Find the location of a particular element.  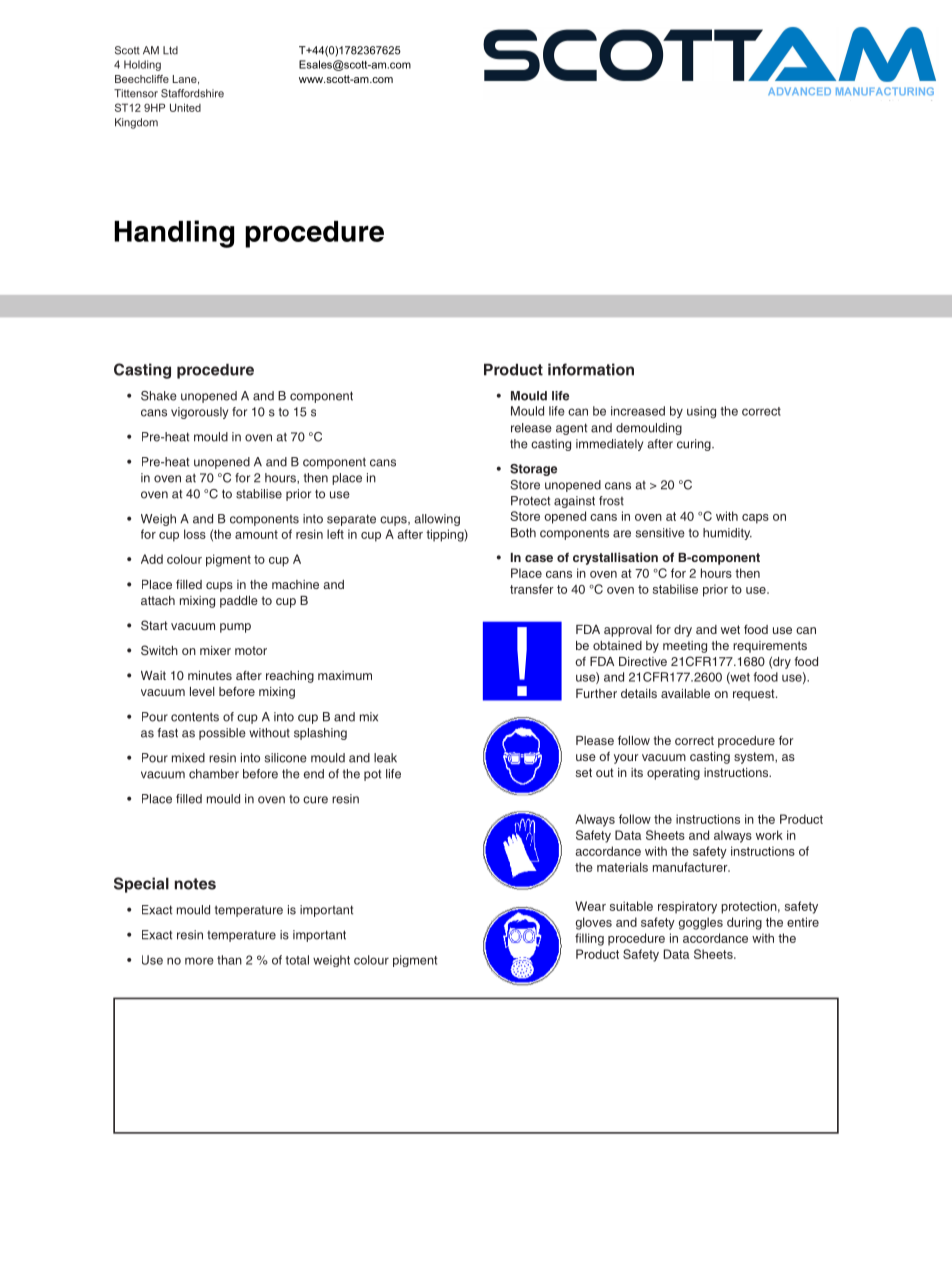

using is located at coordinates (701, 412).
